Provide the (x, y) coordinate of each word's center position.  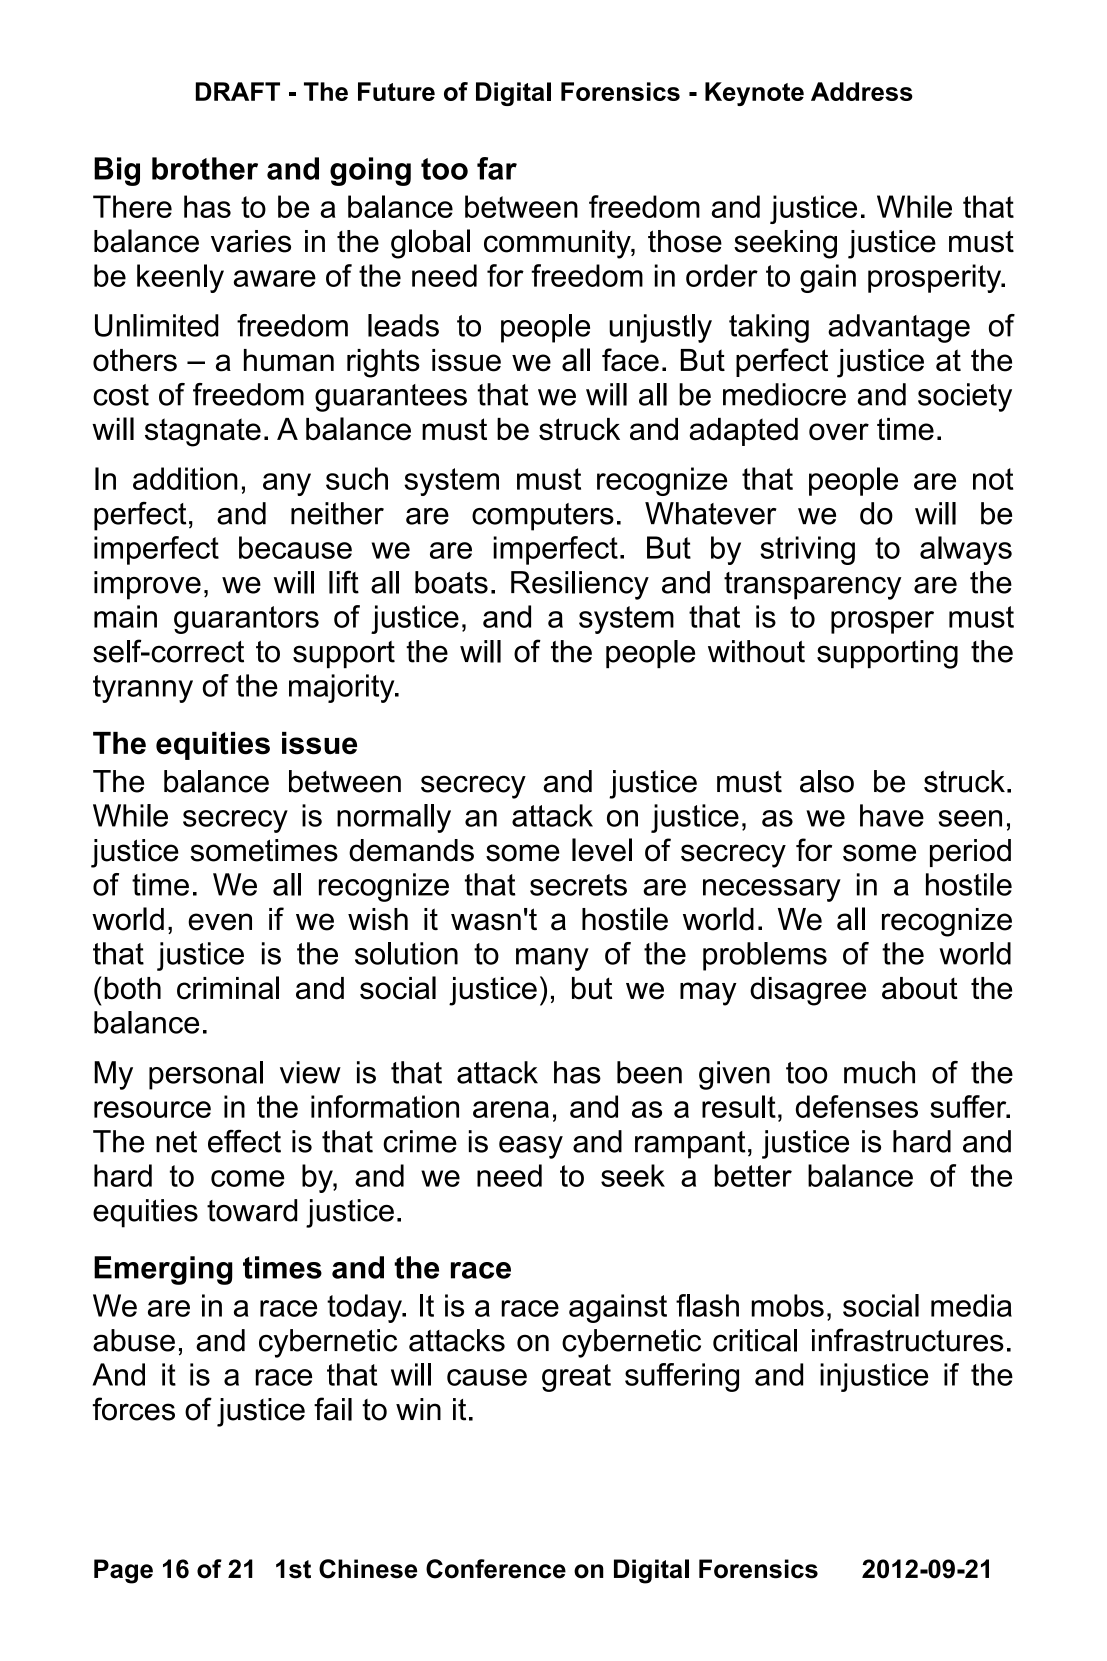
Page (123, 1571)
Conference (496, 1569)
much (879, 1072)
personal (206, 1075)
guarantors (246, 620)
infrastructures (908, 1340)
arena (511, 1109)
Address (862, 91)
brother (205, 168)
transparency (813, 586)
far (497, 168)
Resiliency (580, 585)
